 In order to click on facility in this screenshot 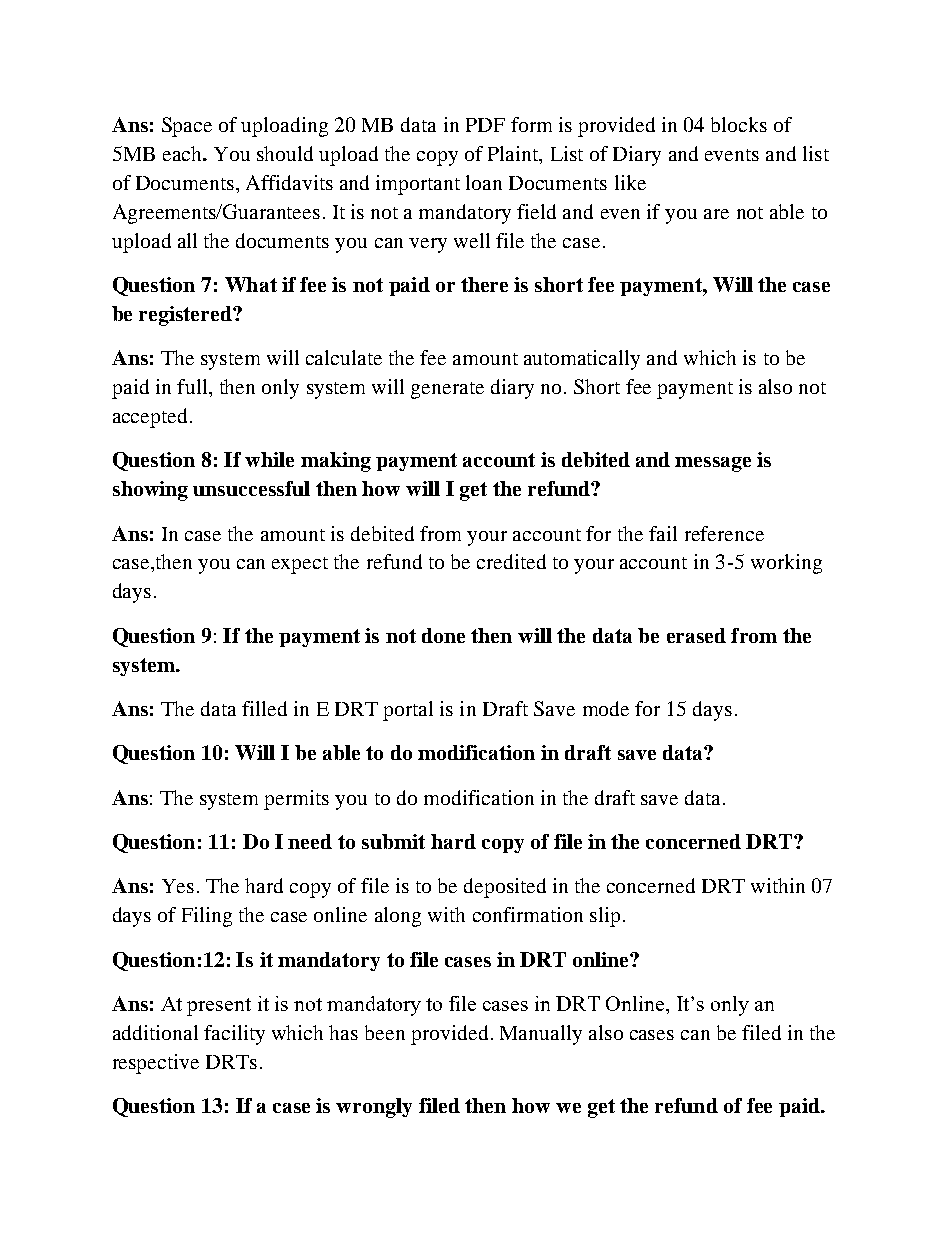, I will do `click(234, 1035)`.
